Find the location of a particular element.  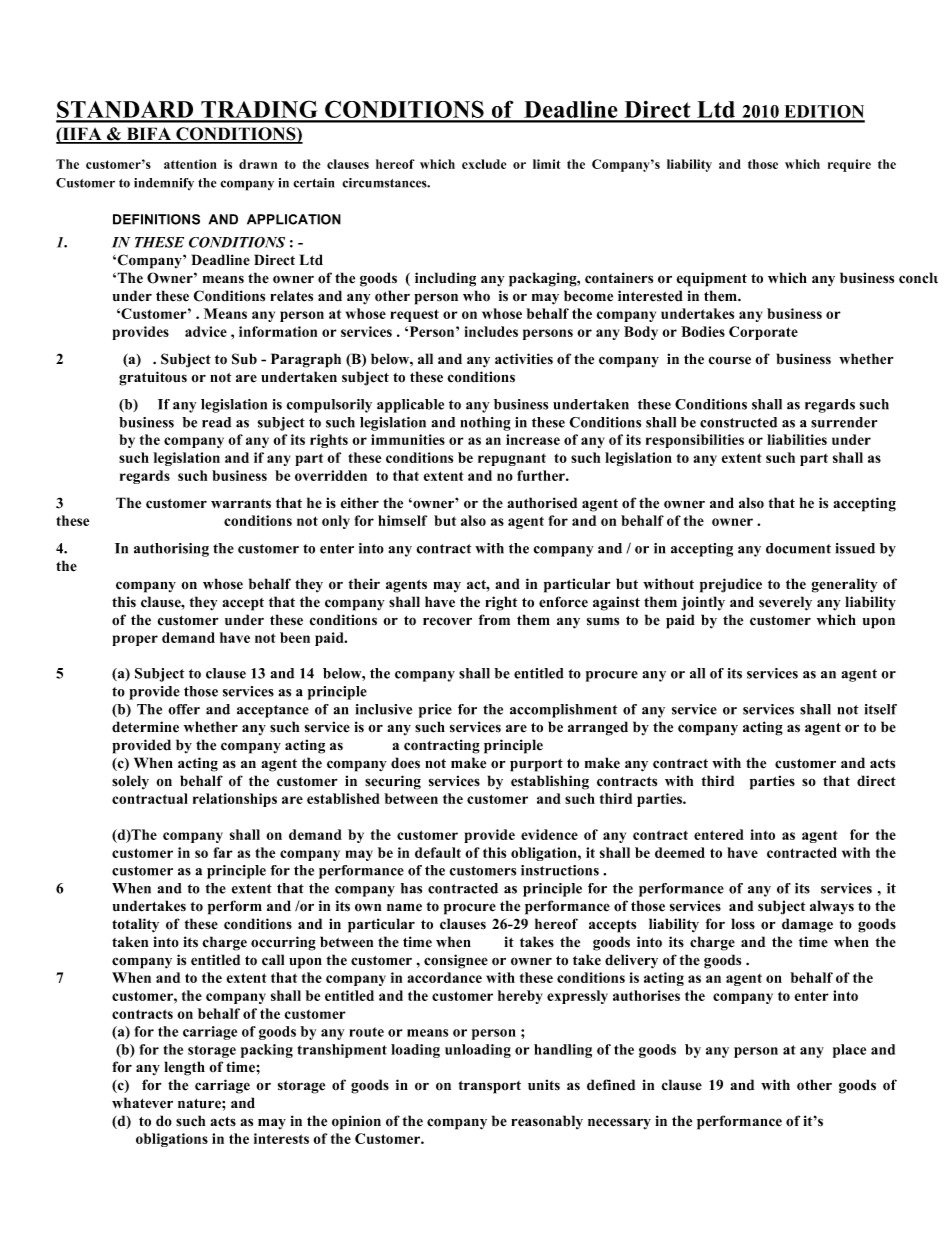

establishing is located at coordinates (550, 782).
